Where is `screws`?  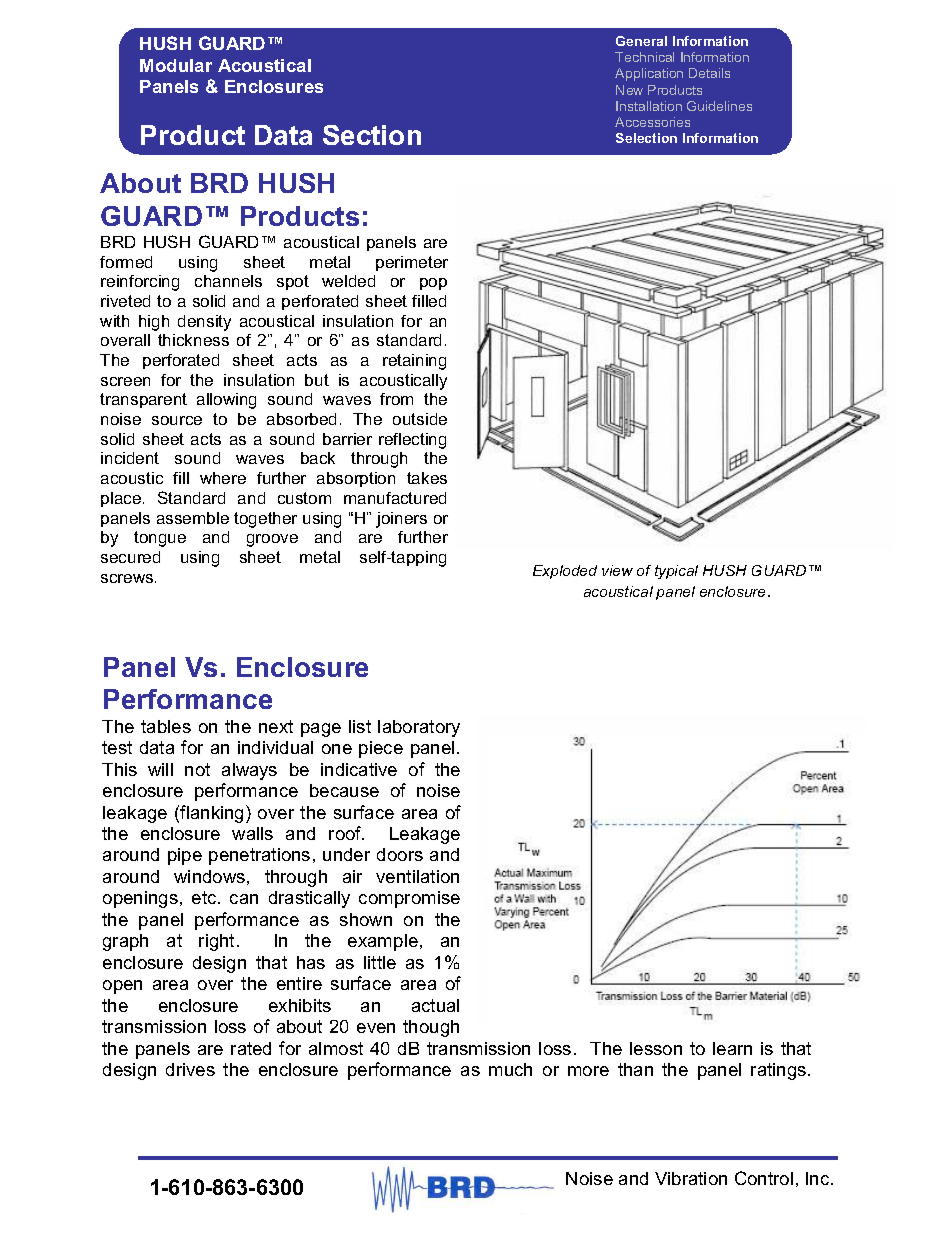 screws is located at coordinates (128, 578).
